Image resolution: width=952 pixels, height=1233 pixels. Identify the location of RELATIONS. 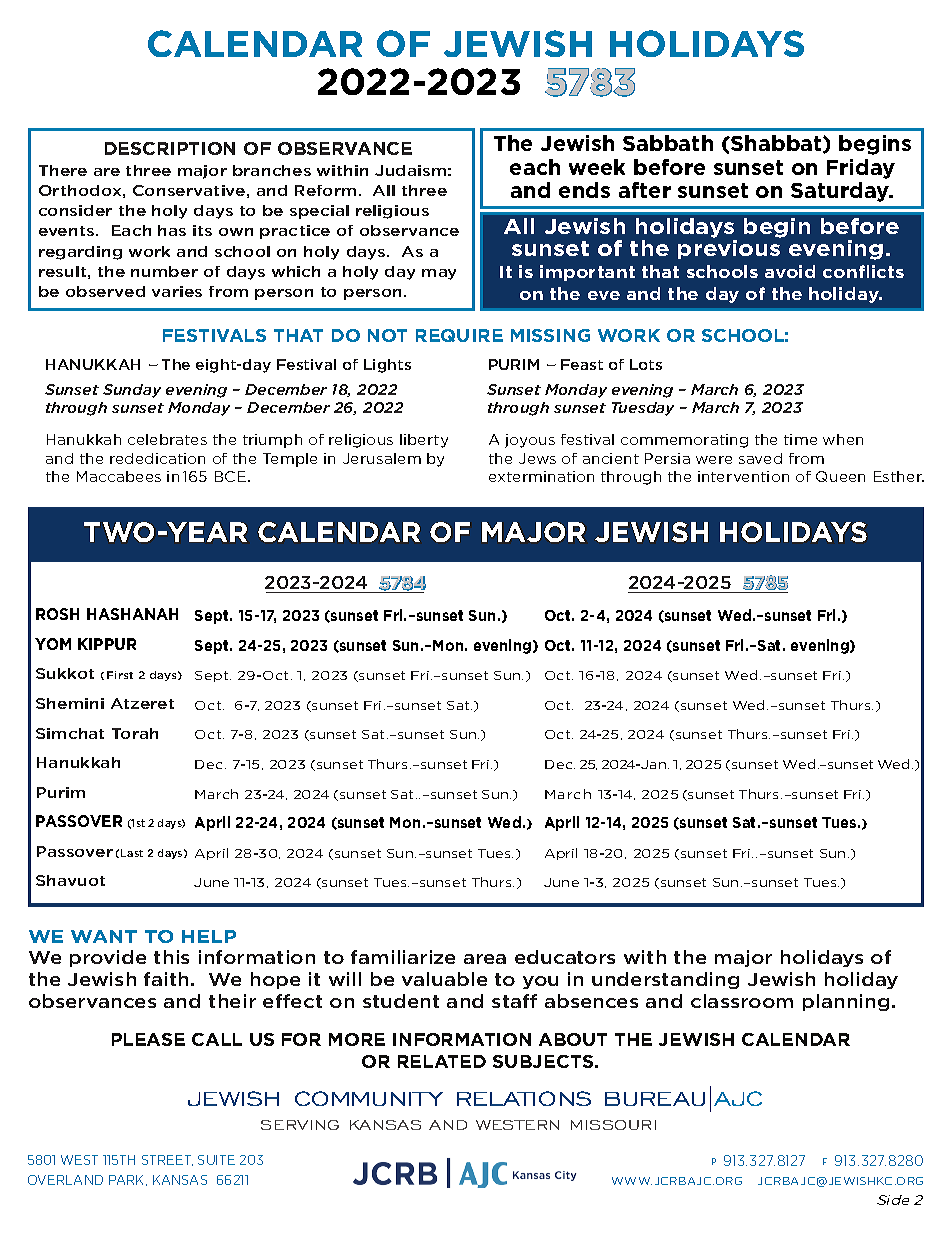
(524, 1098).
